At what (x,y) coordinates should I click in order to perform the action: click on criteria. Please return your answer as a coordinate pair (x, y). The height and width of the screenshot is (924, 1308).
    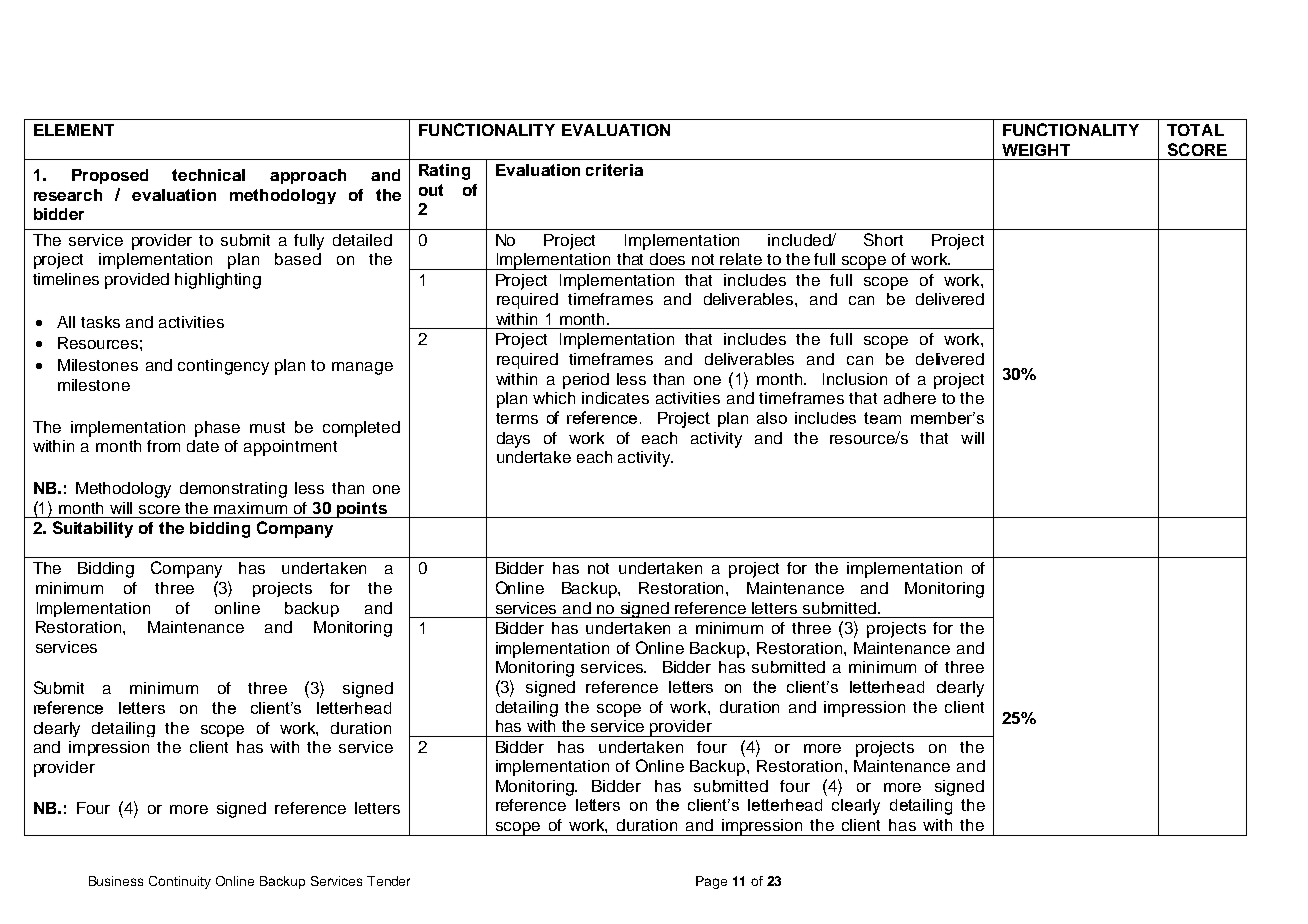
    Looking at the image, I should click on (614, 170).
